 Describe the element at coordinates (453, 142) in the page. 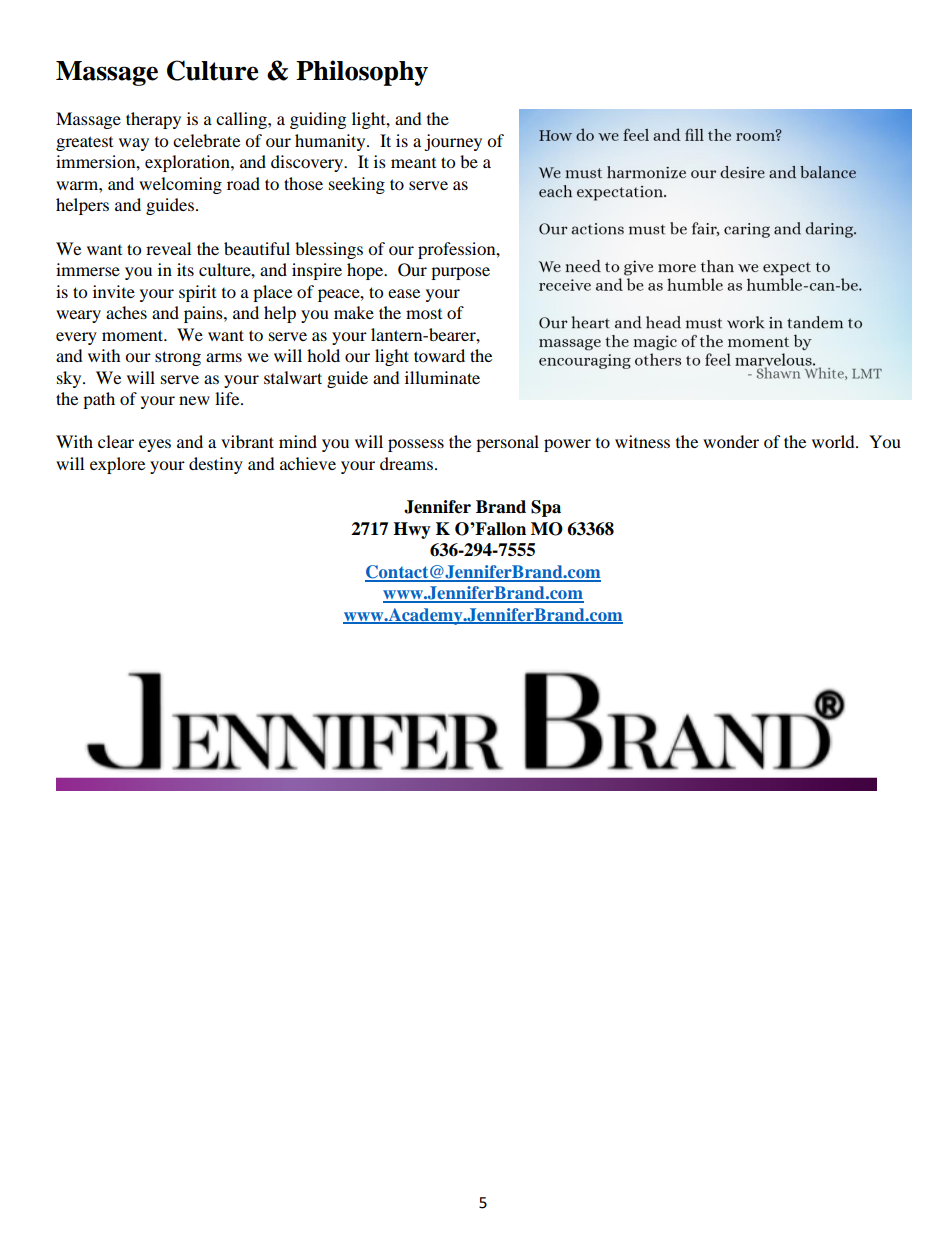

I see `journey` at that location.
